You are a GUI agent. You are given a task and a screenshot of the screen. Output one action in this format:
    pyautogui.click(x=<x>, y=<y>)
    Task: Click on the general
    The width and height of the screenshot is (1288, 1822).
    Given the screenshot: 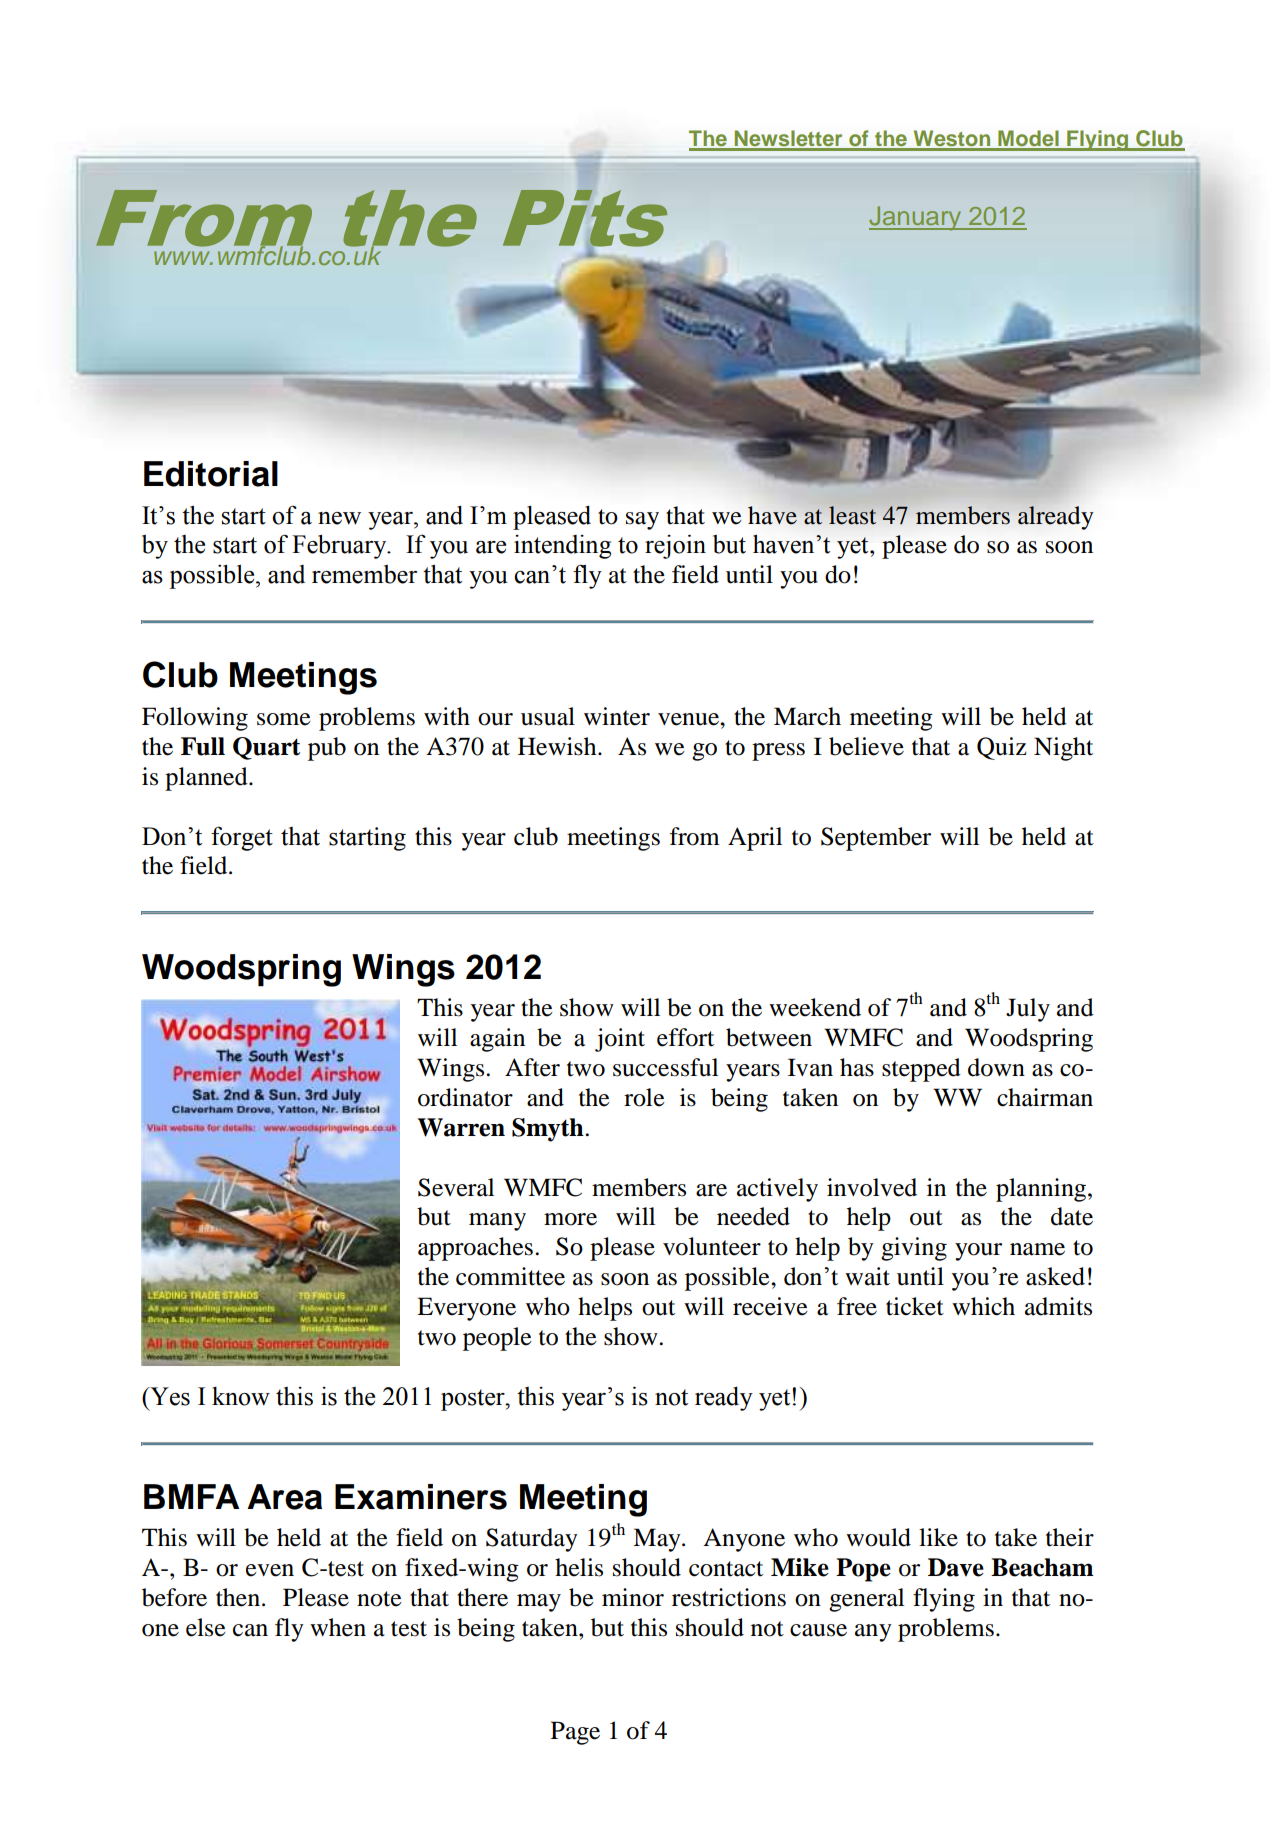 What is the action you would take?
    pyautogui.click(x=866, y=1600)
